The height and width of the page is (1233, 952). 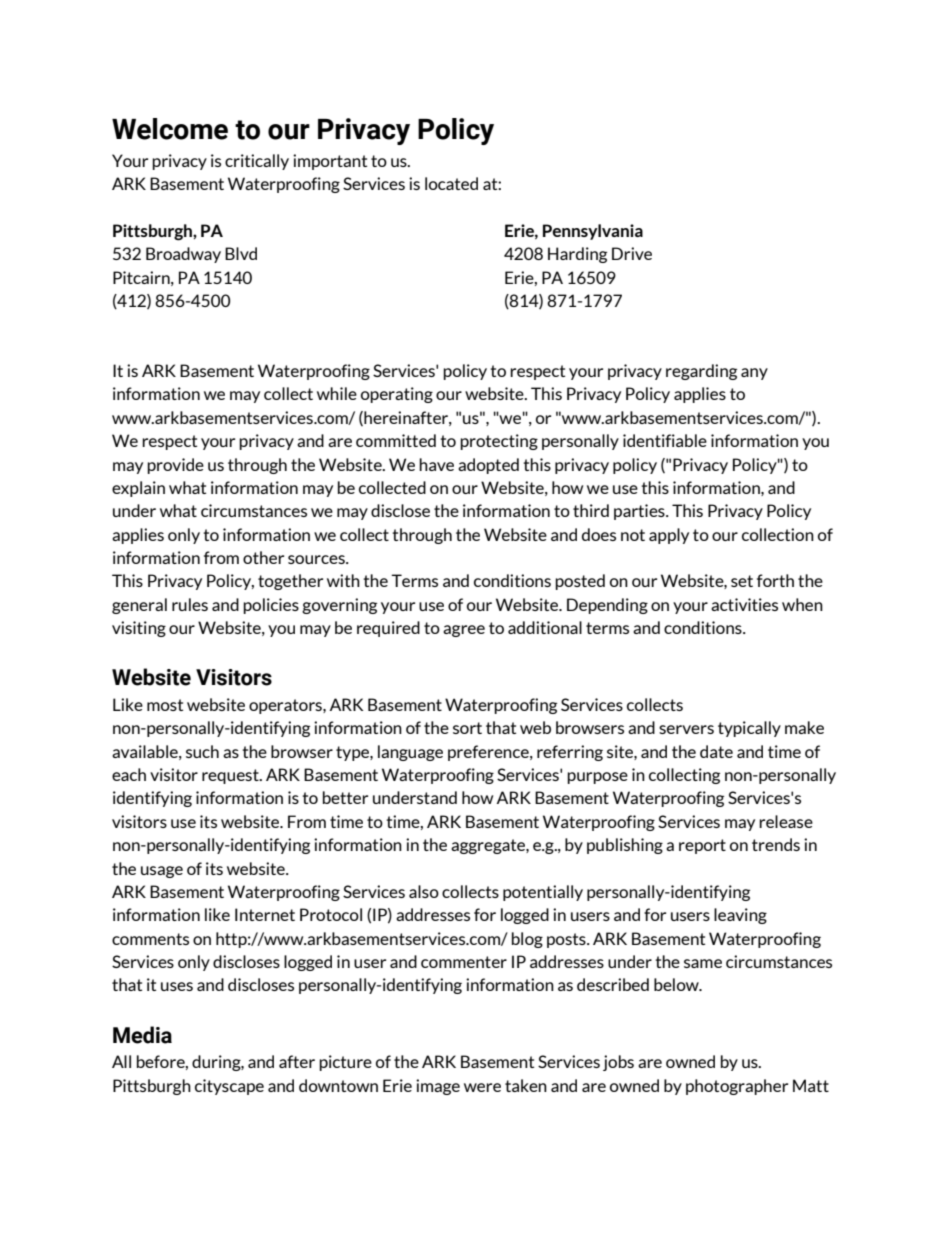 What do you see at coordinates (744, 604) in the page?
I see `activities` at bounding box center [744, 604].
